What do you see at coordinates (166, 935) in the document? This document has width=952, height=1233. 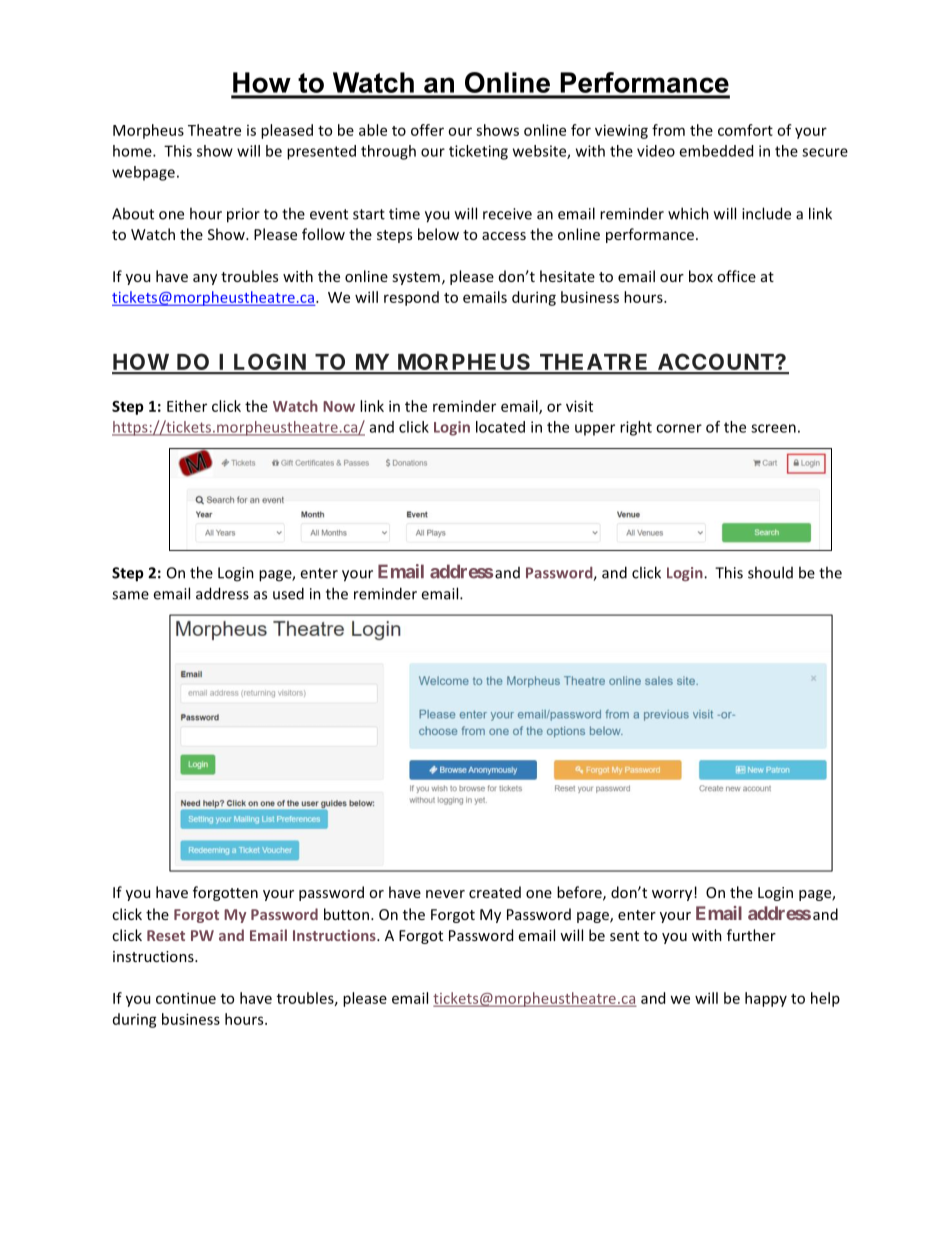 I see `Reset` at bounding box center [166, 935].
